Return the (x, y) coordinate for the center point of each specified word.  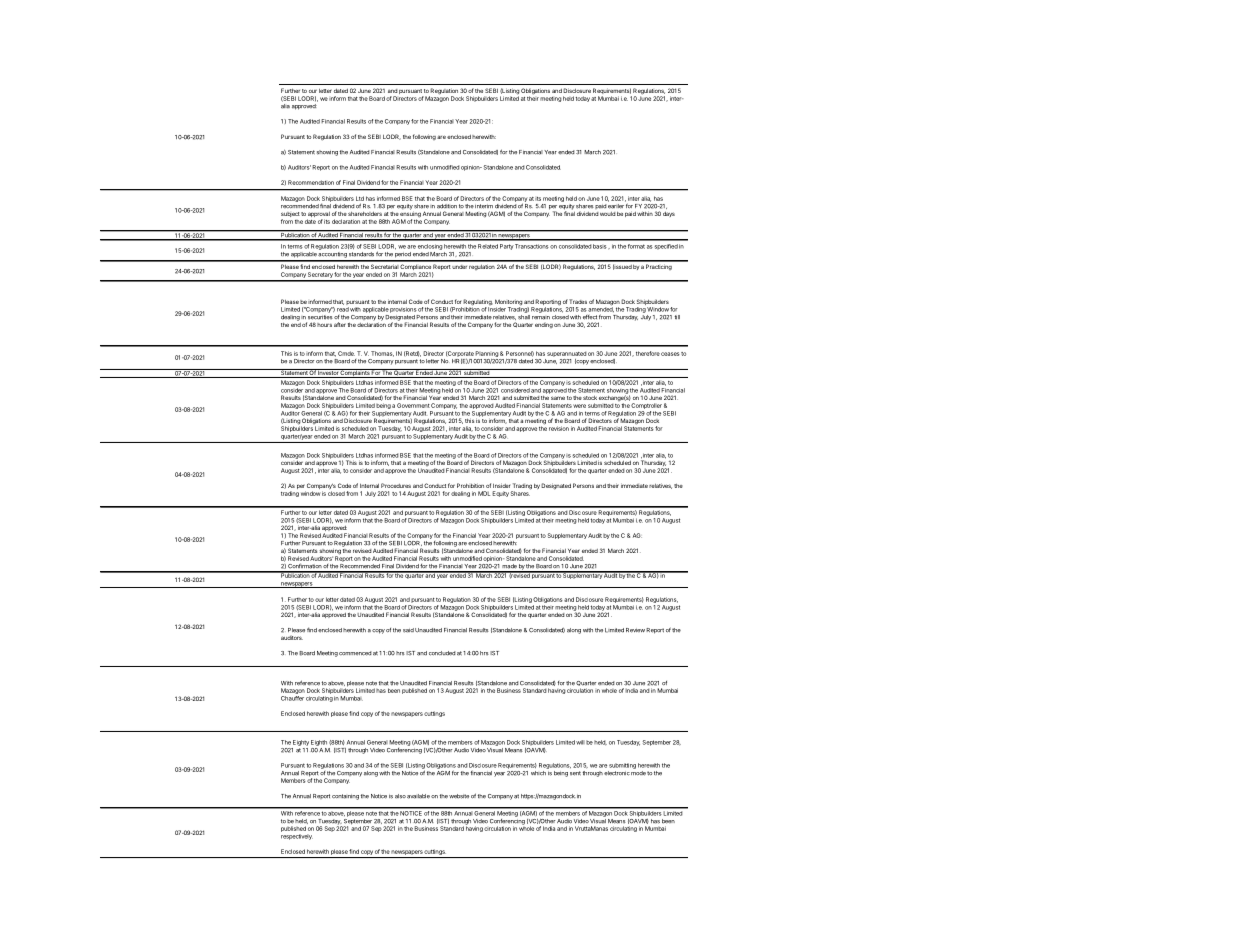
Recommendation (311, 182)
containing (345, 797)
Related (488, 246)
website (459, 796)
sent (575, 773)
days (669, 214)
